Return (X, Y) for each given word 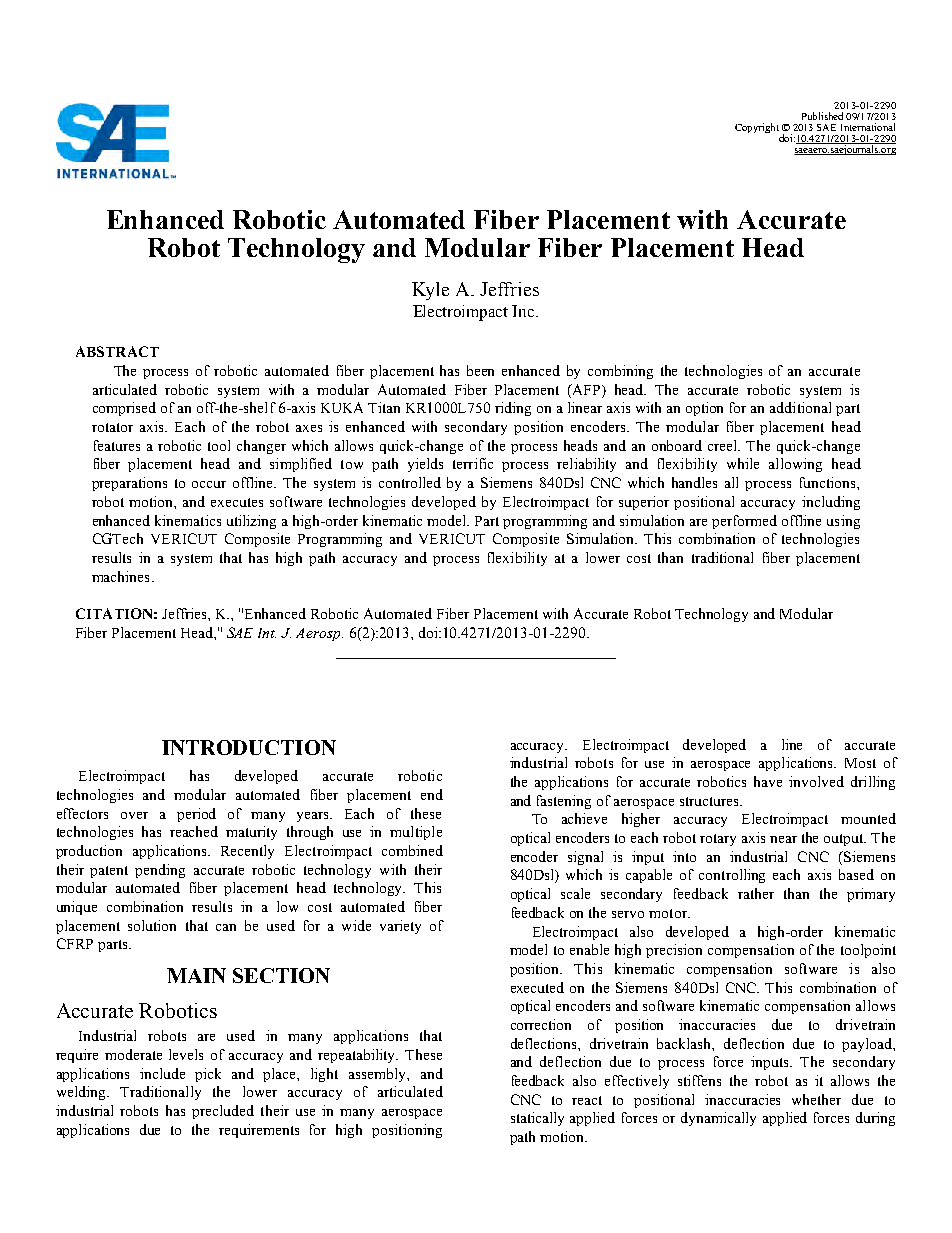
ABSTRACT (117, 351)
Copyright (757, 128)
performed (744, 522)
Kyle (430, 291)
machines (120, 576)
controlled (410, 482)
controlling (732, 876)
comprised (124, 409)
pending (160, 871)
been (480, 370)
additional (800, 407)
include (162, 1073)
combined (412, 850)
